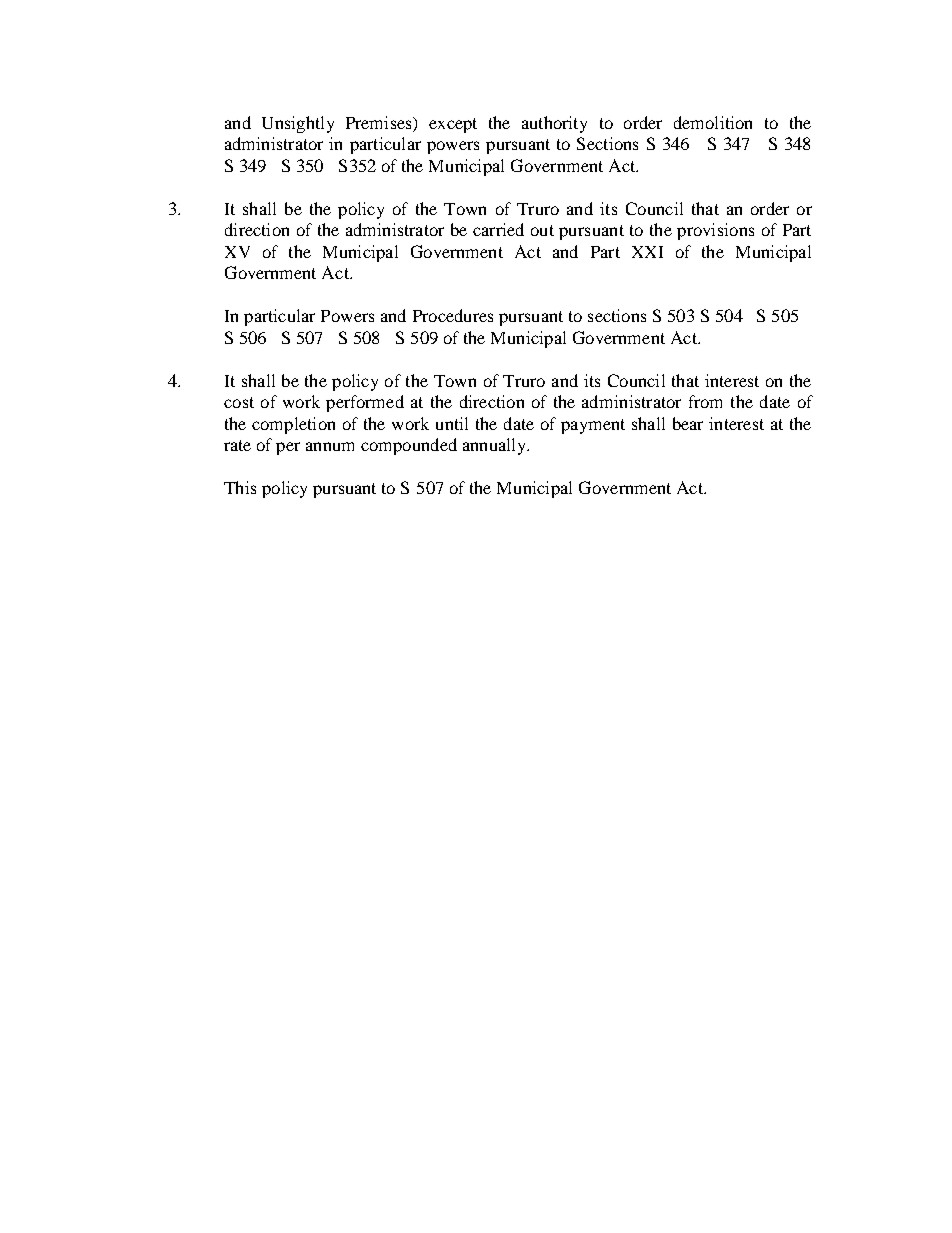  What do you see at coordinates (713, 122) in the document?
I see `demolition` at bounding box center [713, 122].
